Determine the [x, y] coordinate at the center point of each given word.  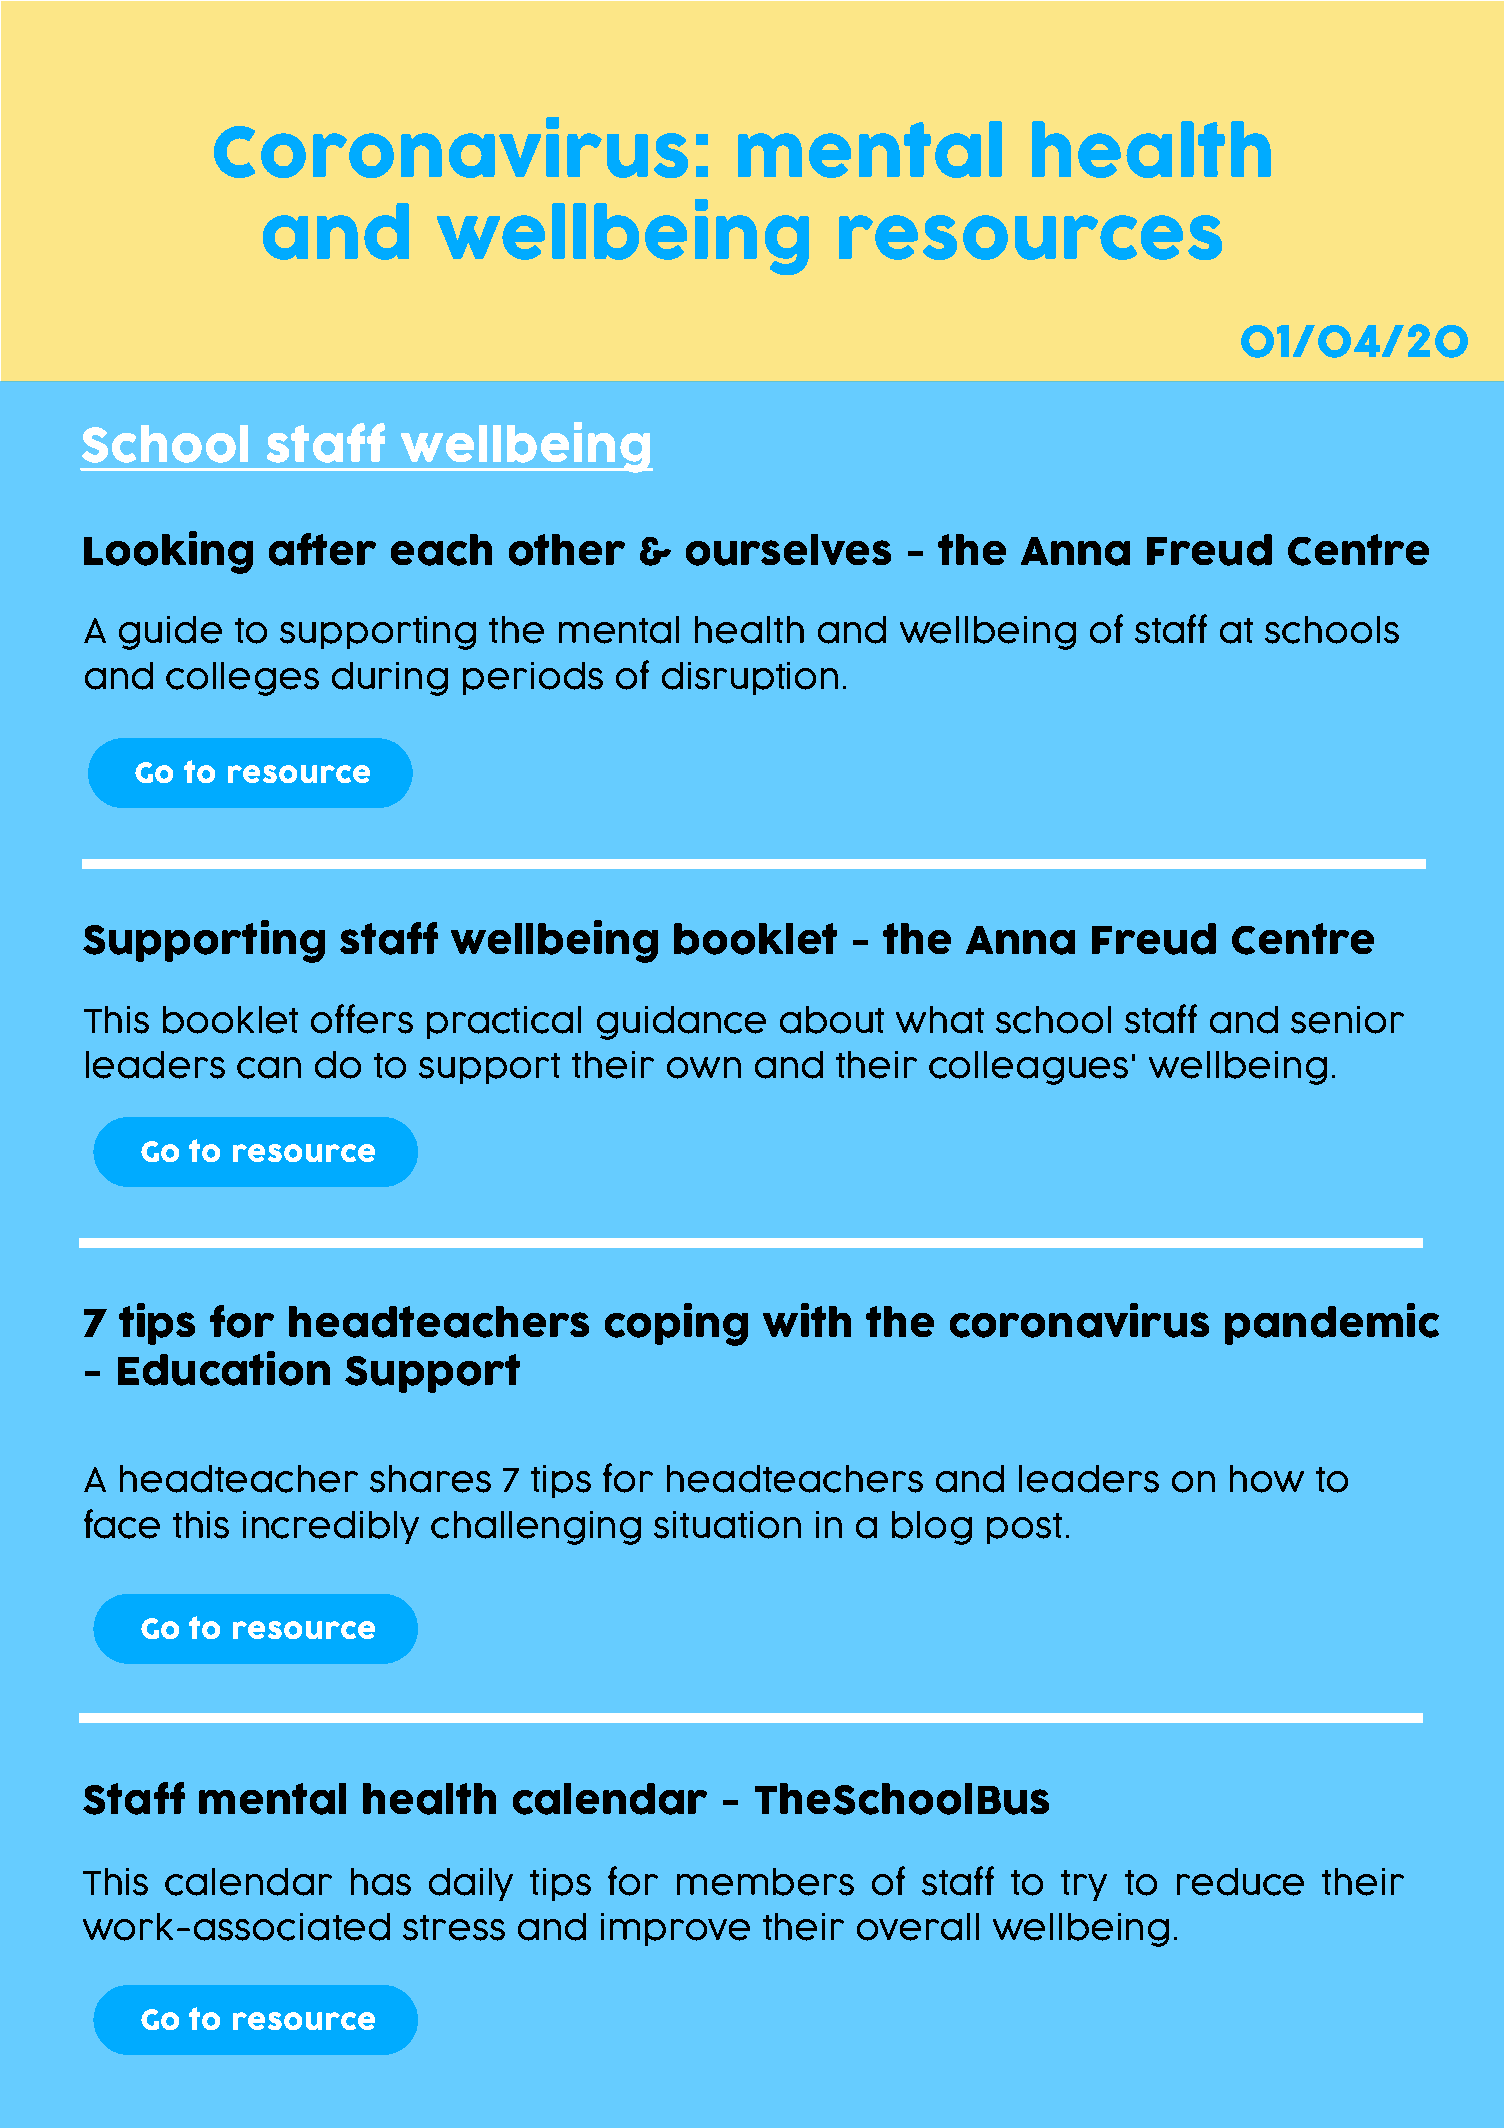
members [765, 1882]
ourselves [788, 550]
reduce [1240, 1882]
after [322, 549]
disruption [750, 678]
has [381, 1882]
